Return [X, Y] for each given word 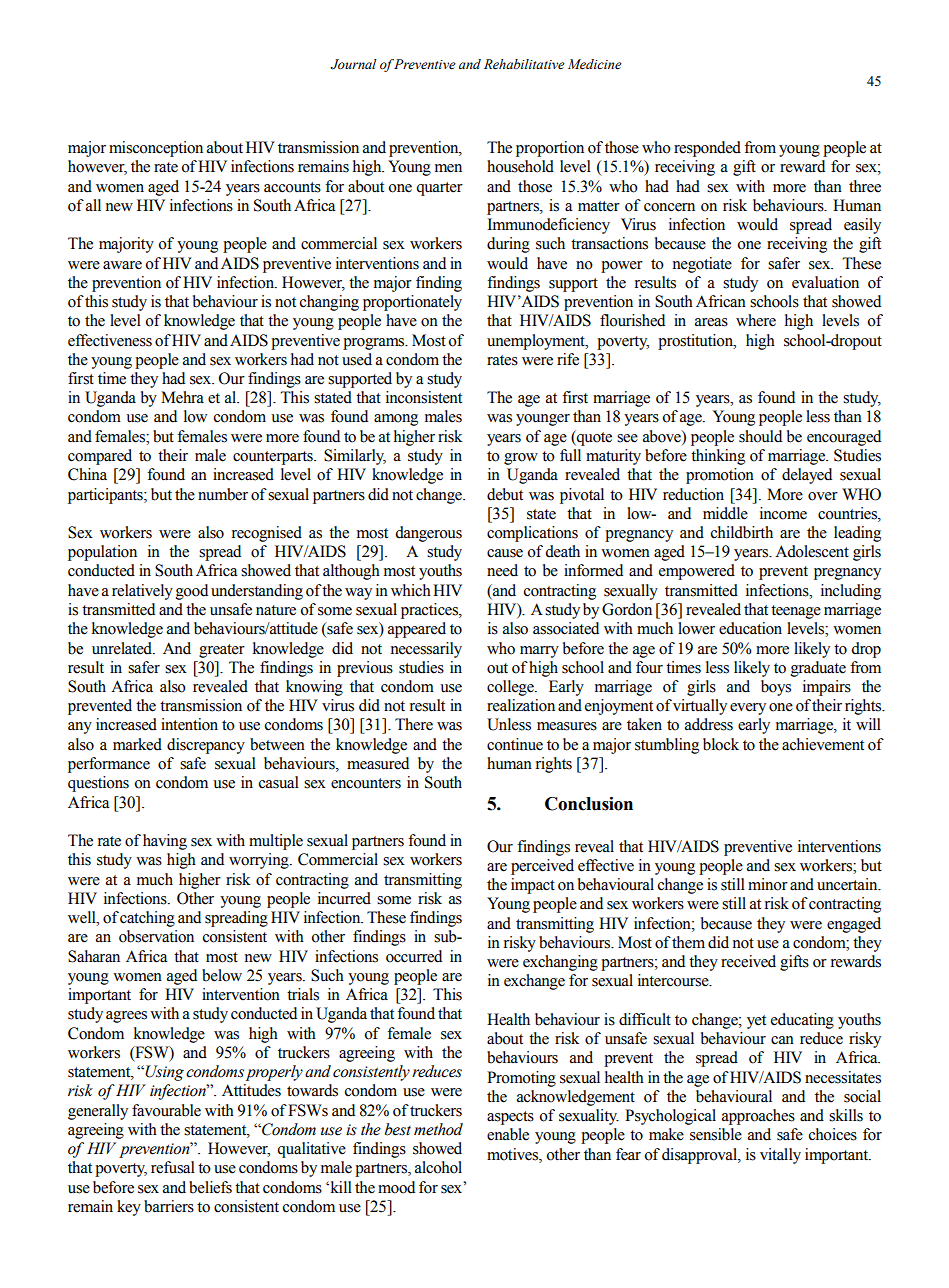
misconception [156, 149]
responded [707, 149]
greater [222, 651]
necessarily [426, 650]
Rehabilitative [524, 64]
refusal [173, 1167]
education [750, 628]
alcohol [438, 1167]
